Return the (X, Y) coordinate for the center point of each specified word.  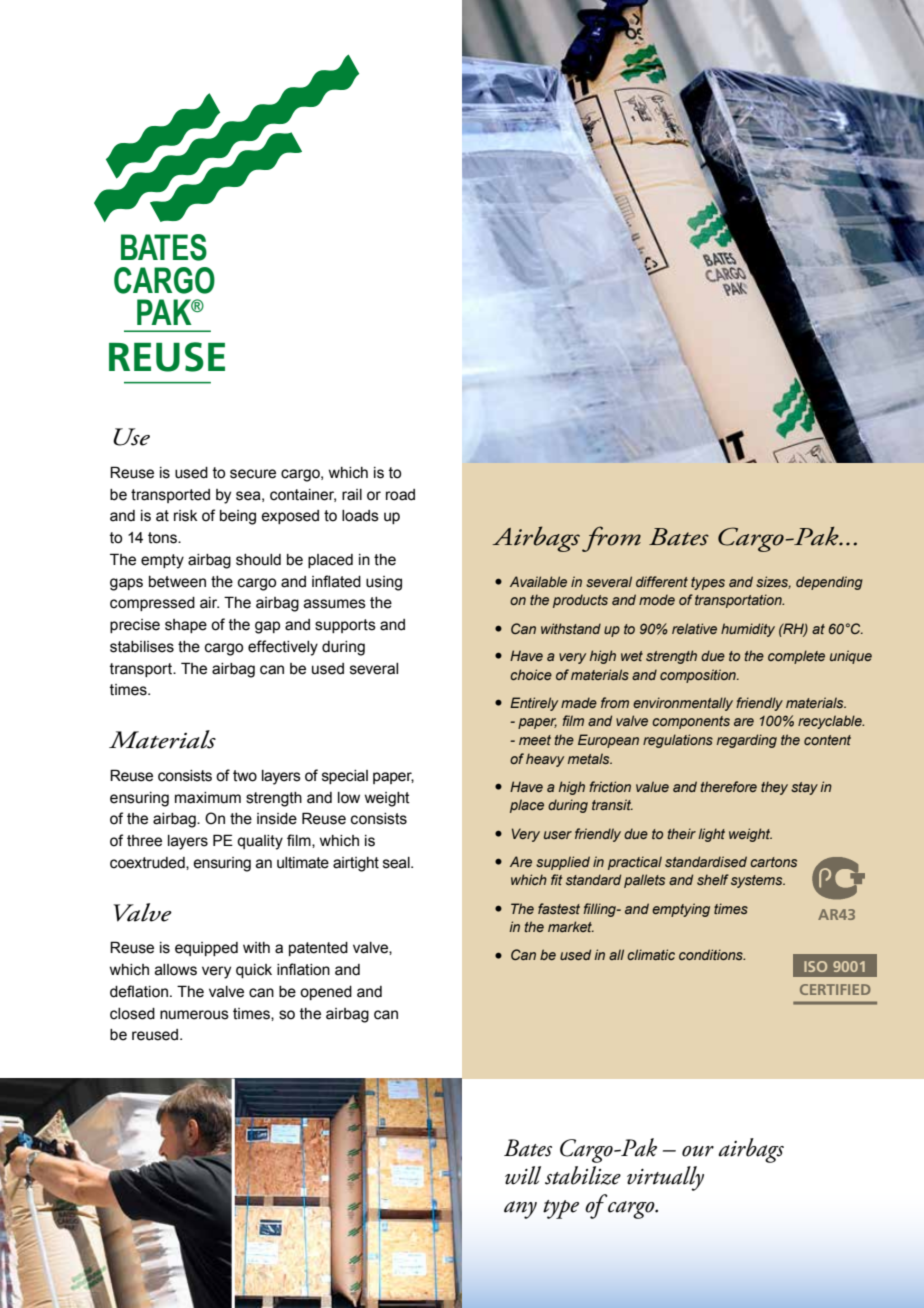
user (558, 835)
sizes (773, 582)
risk (186, 516)
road (400, 495)
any (520, 1210)
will (523, 1175)
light (711, 835)
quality (260, 842)
